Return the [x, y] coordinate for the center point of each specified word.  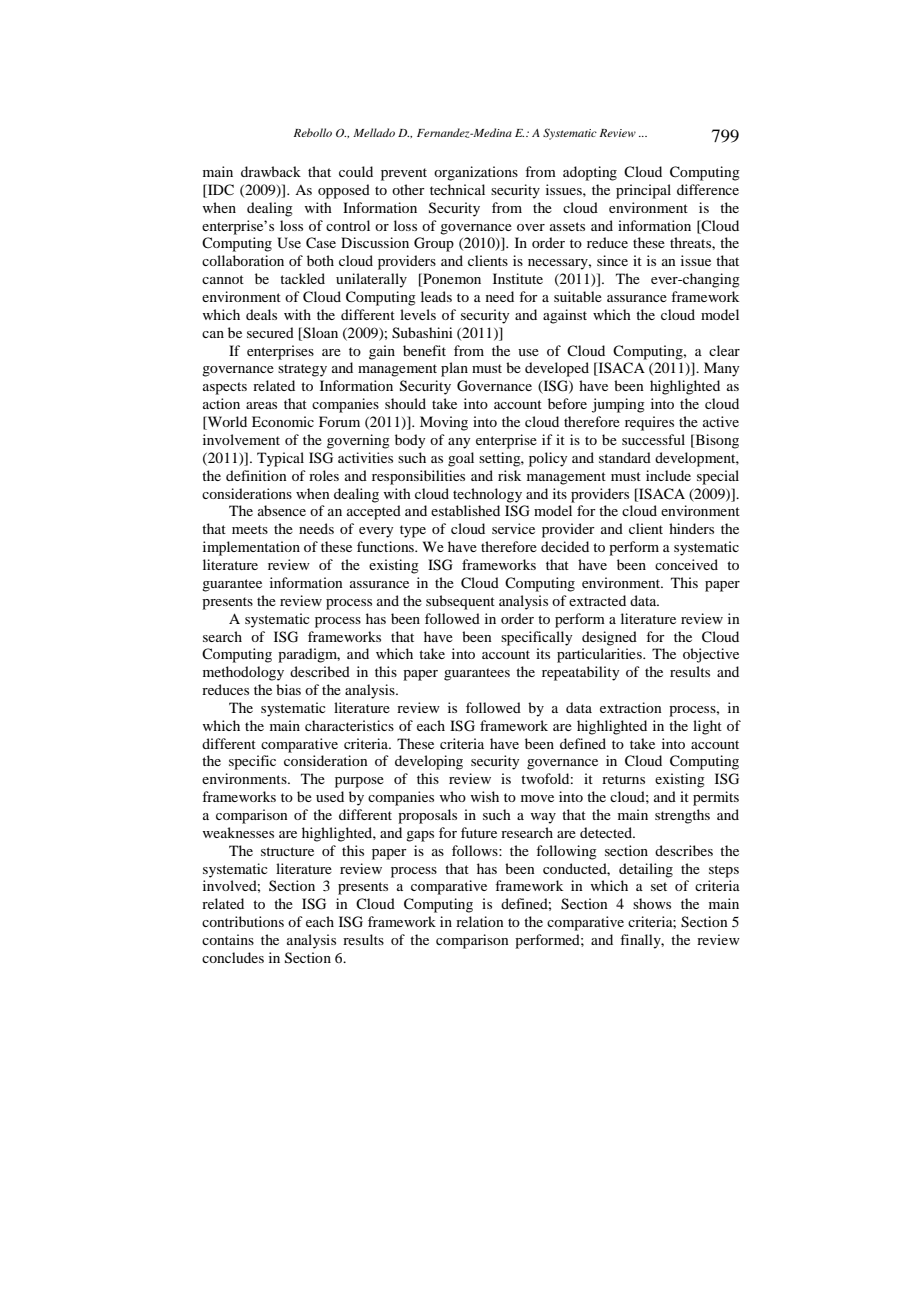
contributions [243, 921]
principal [643, 191]
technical [457, 189]
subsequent [460, 602]
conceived [686, 564]
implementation [251, 548]
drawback [271, 171]
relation [480, 921]
